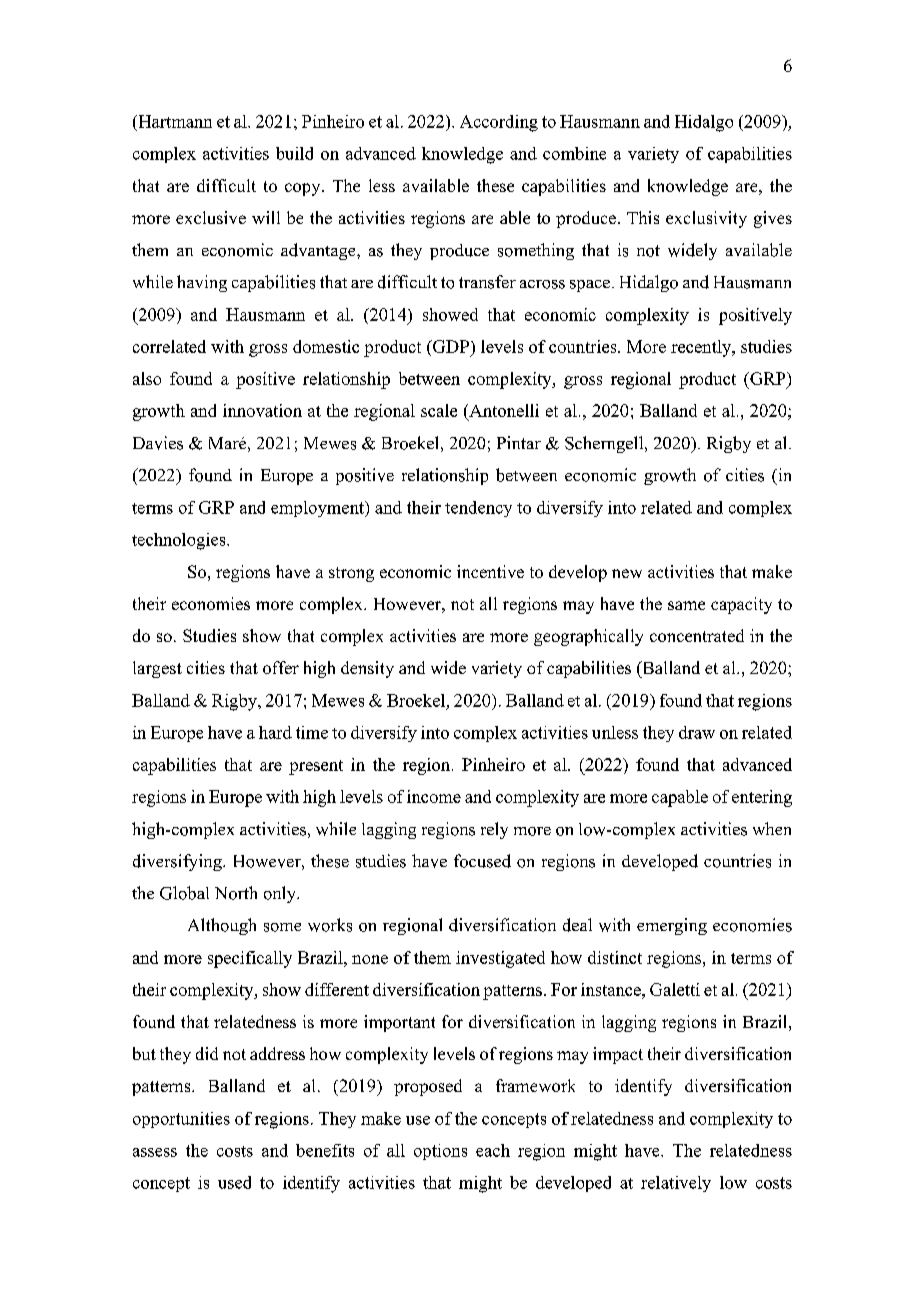 Image resolution: width=924 pixels, height=1308 pixels. What do you see at coordinates (702, 348) in the document?
I see `recently` at bounding box center [702, 348].
